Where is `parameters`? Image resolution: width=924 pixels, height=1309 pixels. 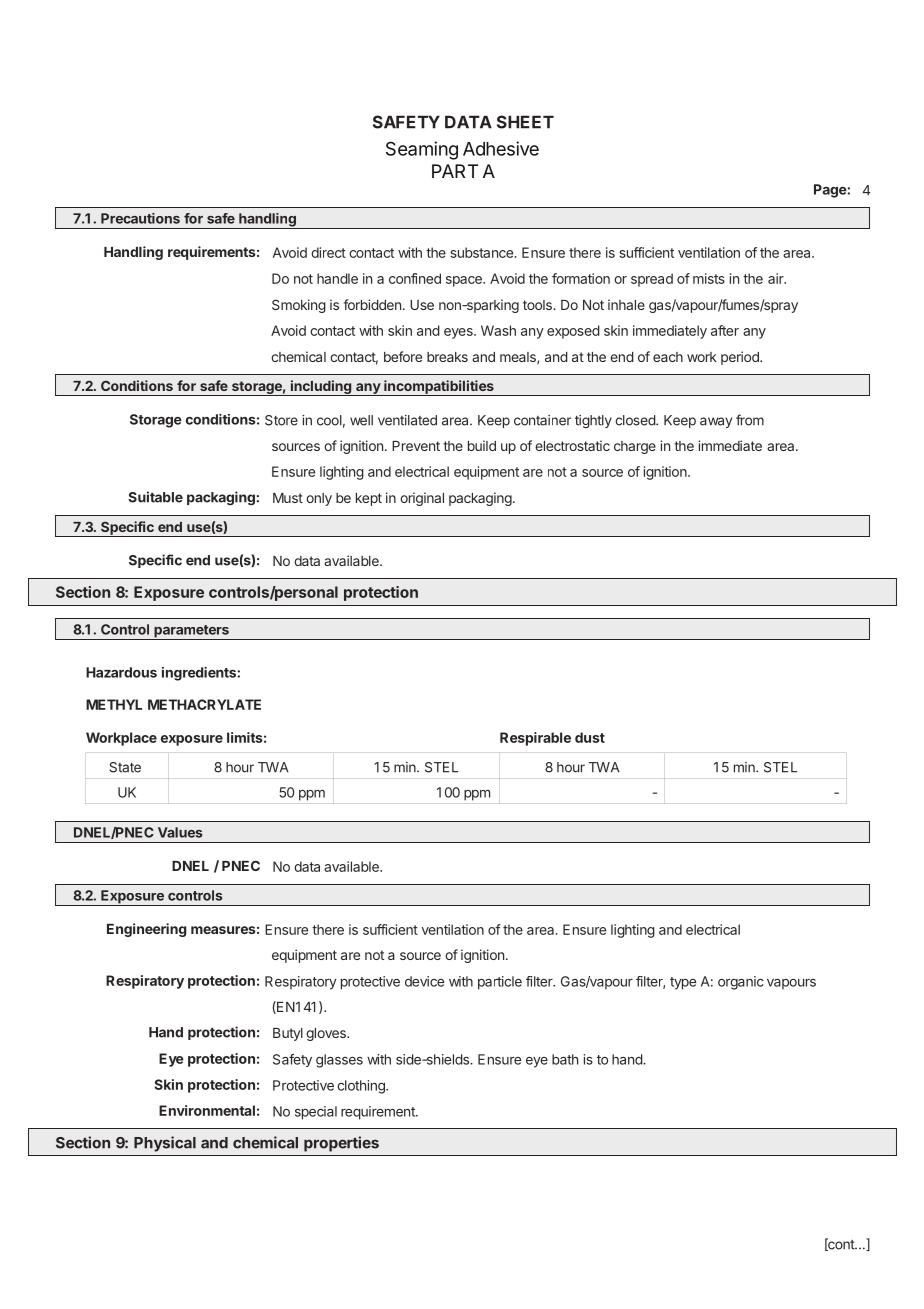
parameters is located at coordinates (191, 632).
